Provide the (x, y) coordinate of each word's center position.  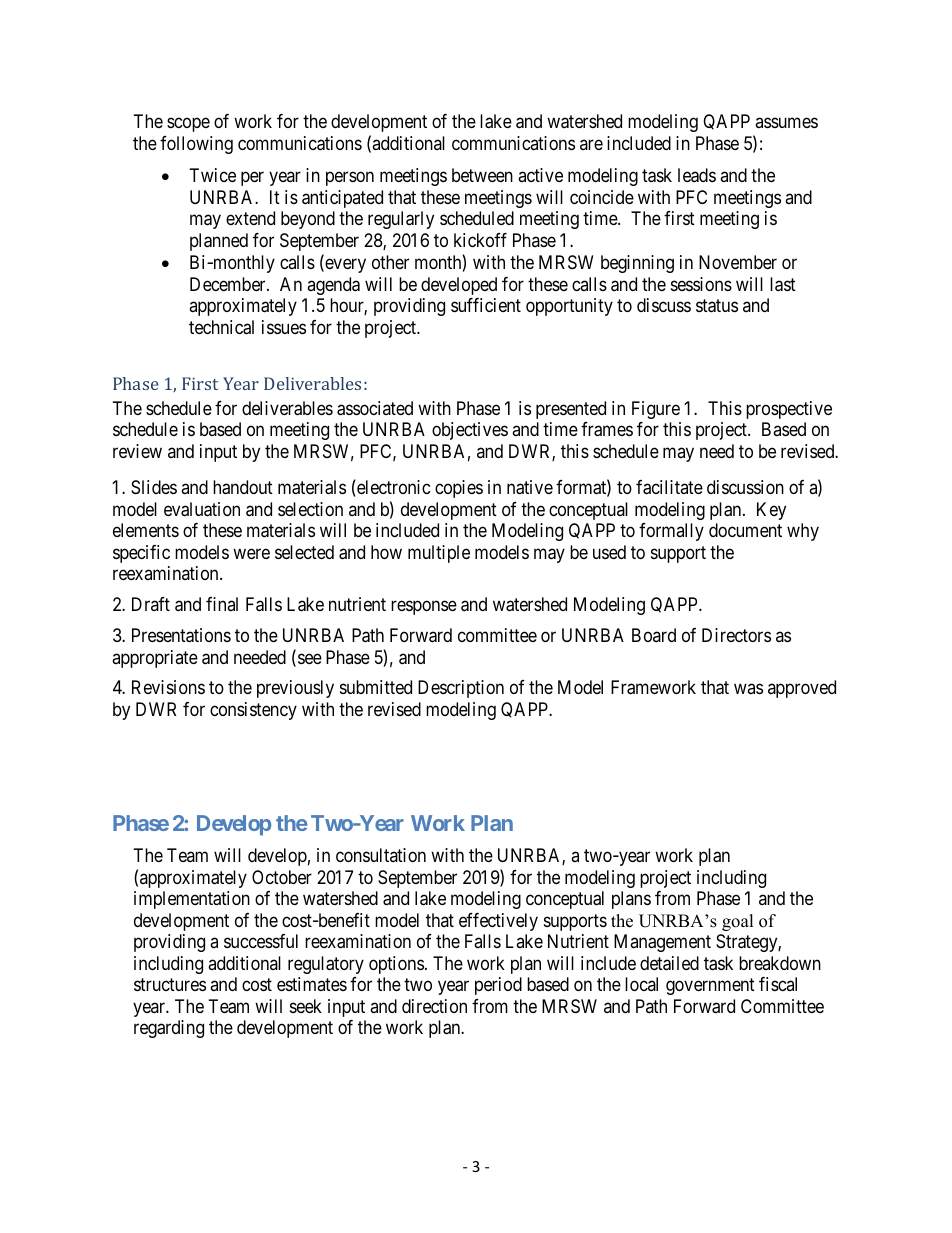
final (222, 604)
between (482, 175)
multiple (439, 554)
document (745, 530)
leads (697, 175)
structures (170, 985)
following (196, 145)
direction (434, 1006)
